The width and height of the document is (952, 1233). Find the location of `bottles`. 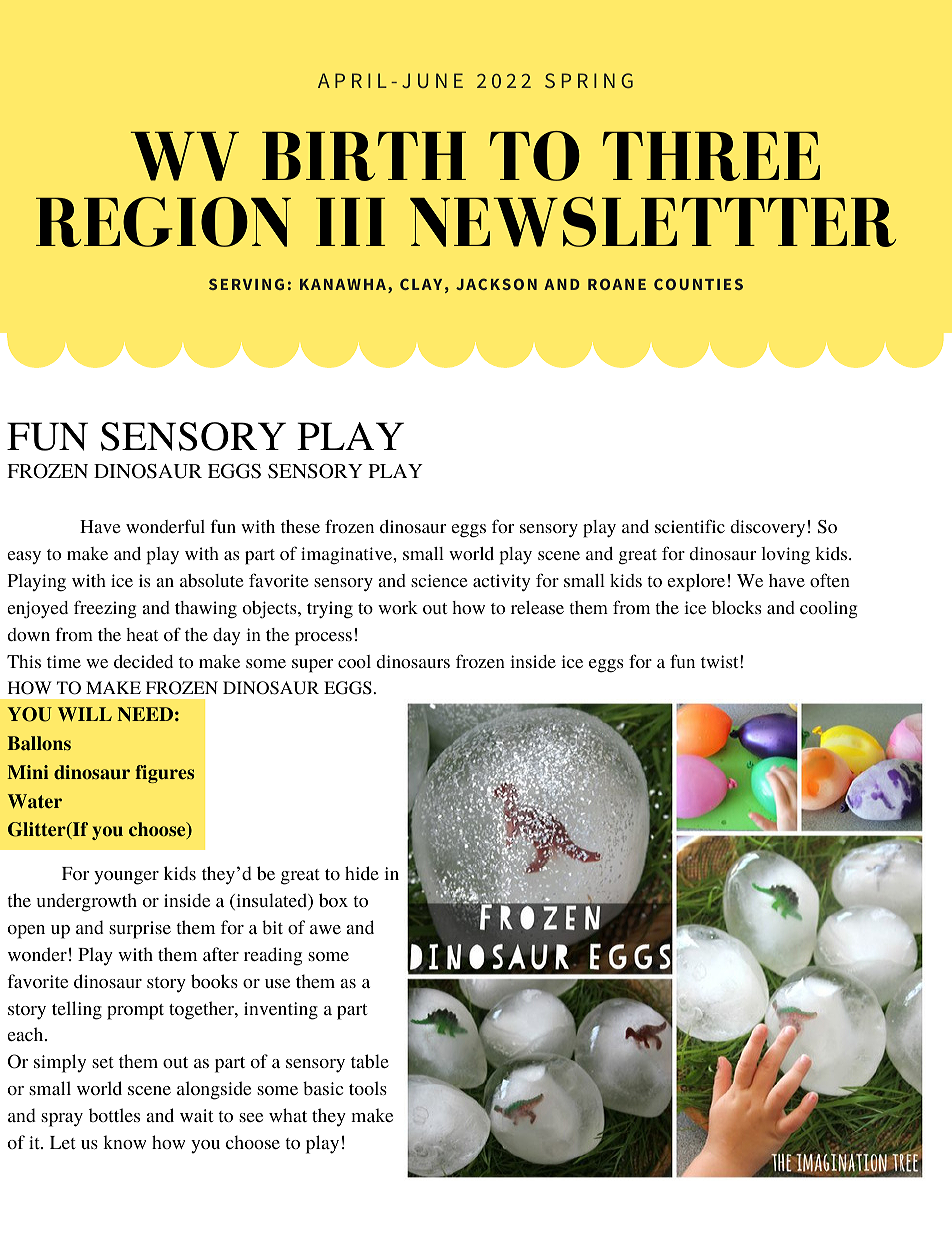

bottles is located at coordinates (114, 1115).
